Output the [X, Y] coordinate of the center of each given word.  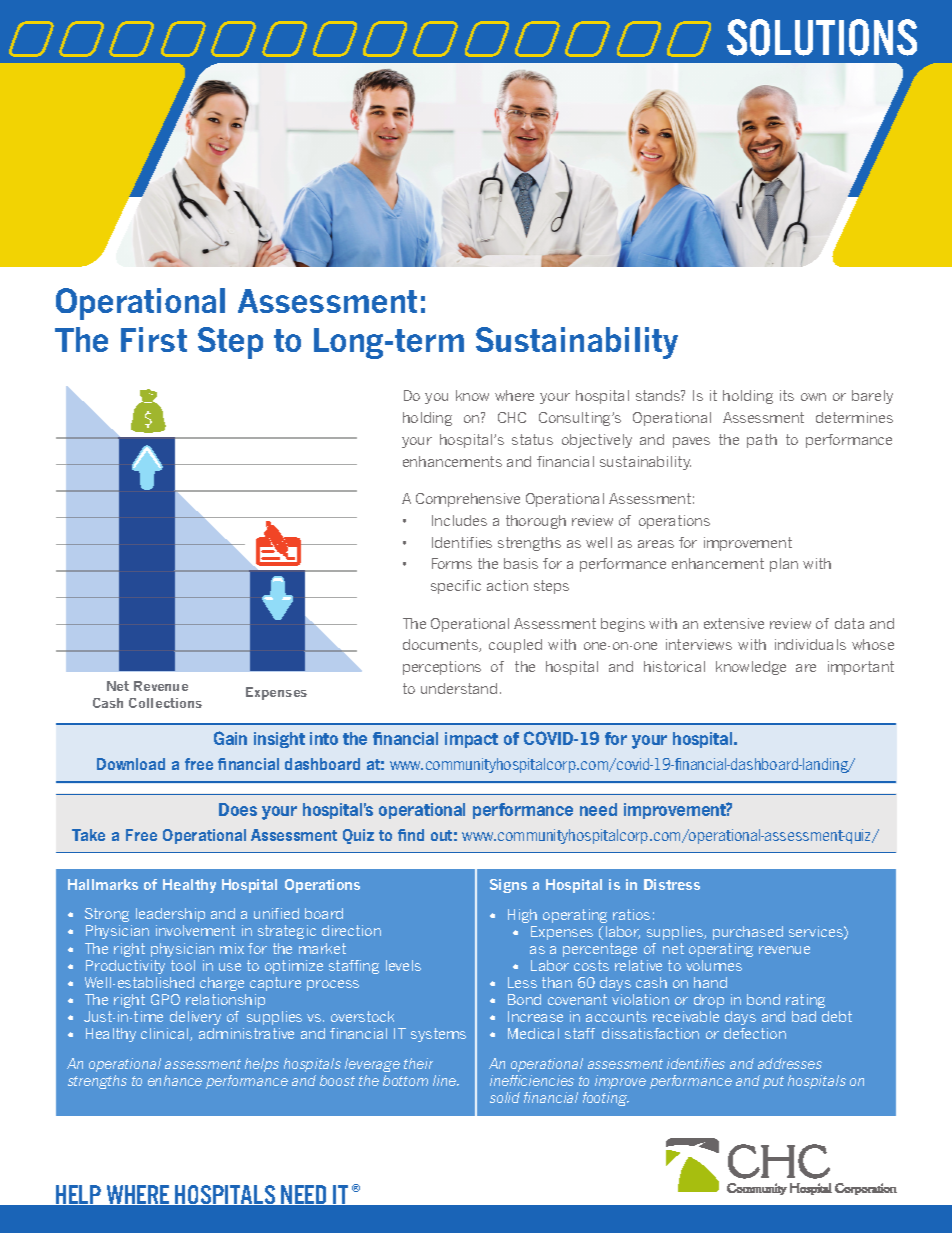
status [532, 439]
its [787, 395]
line [445, 1080]
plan [784, 565]
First [154, 339]
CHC [512, 417]
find [411, 835]
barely [872, 397]
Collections [165, 703]
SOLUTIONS [822, 37]
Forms [452, 563]
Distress [672, 884]
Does [238, 809]
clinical [164, 1033]
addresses [790, 1063]
